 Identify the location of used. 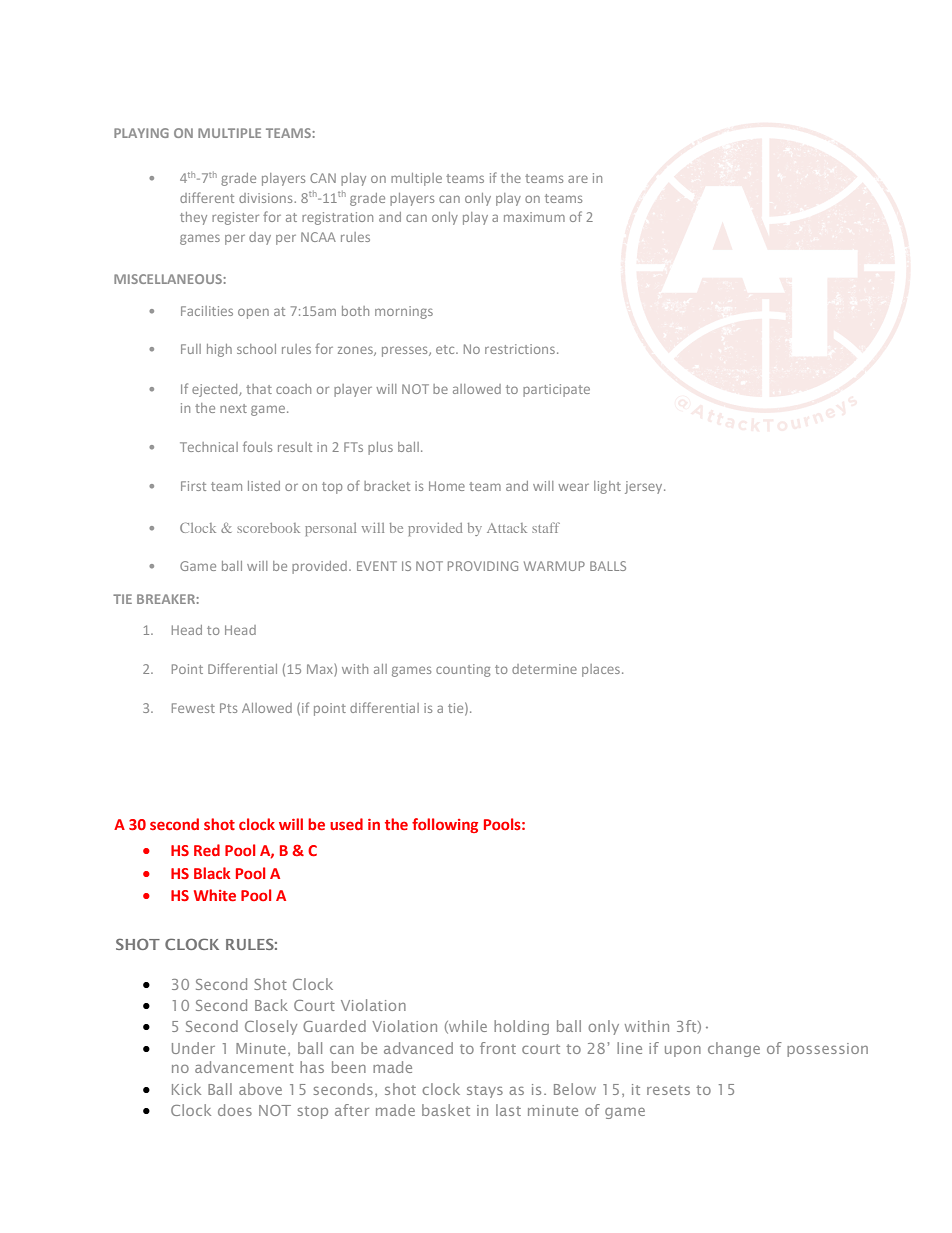
(346, 824).
